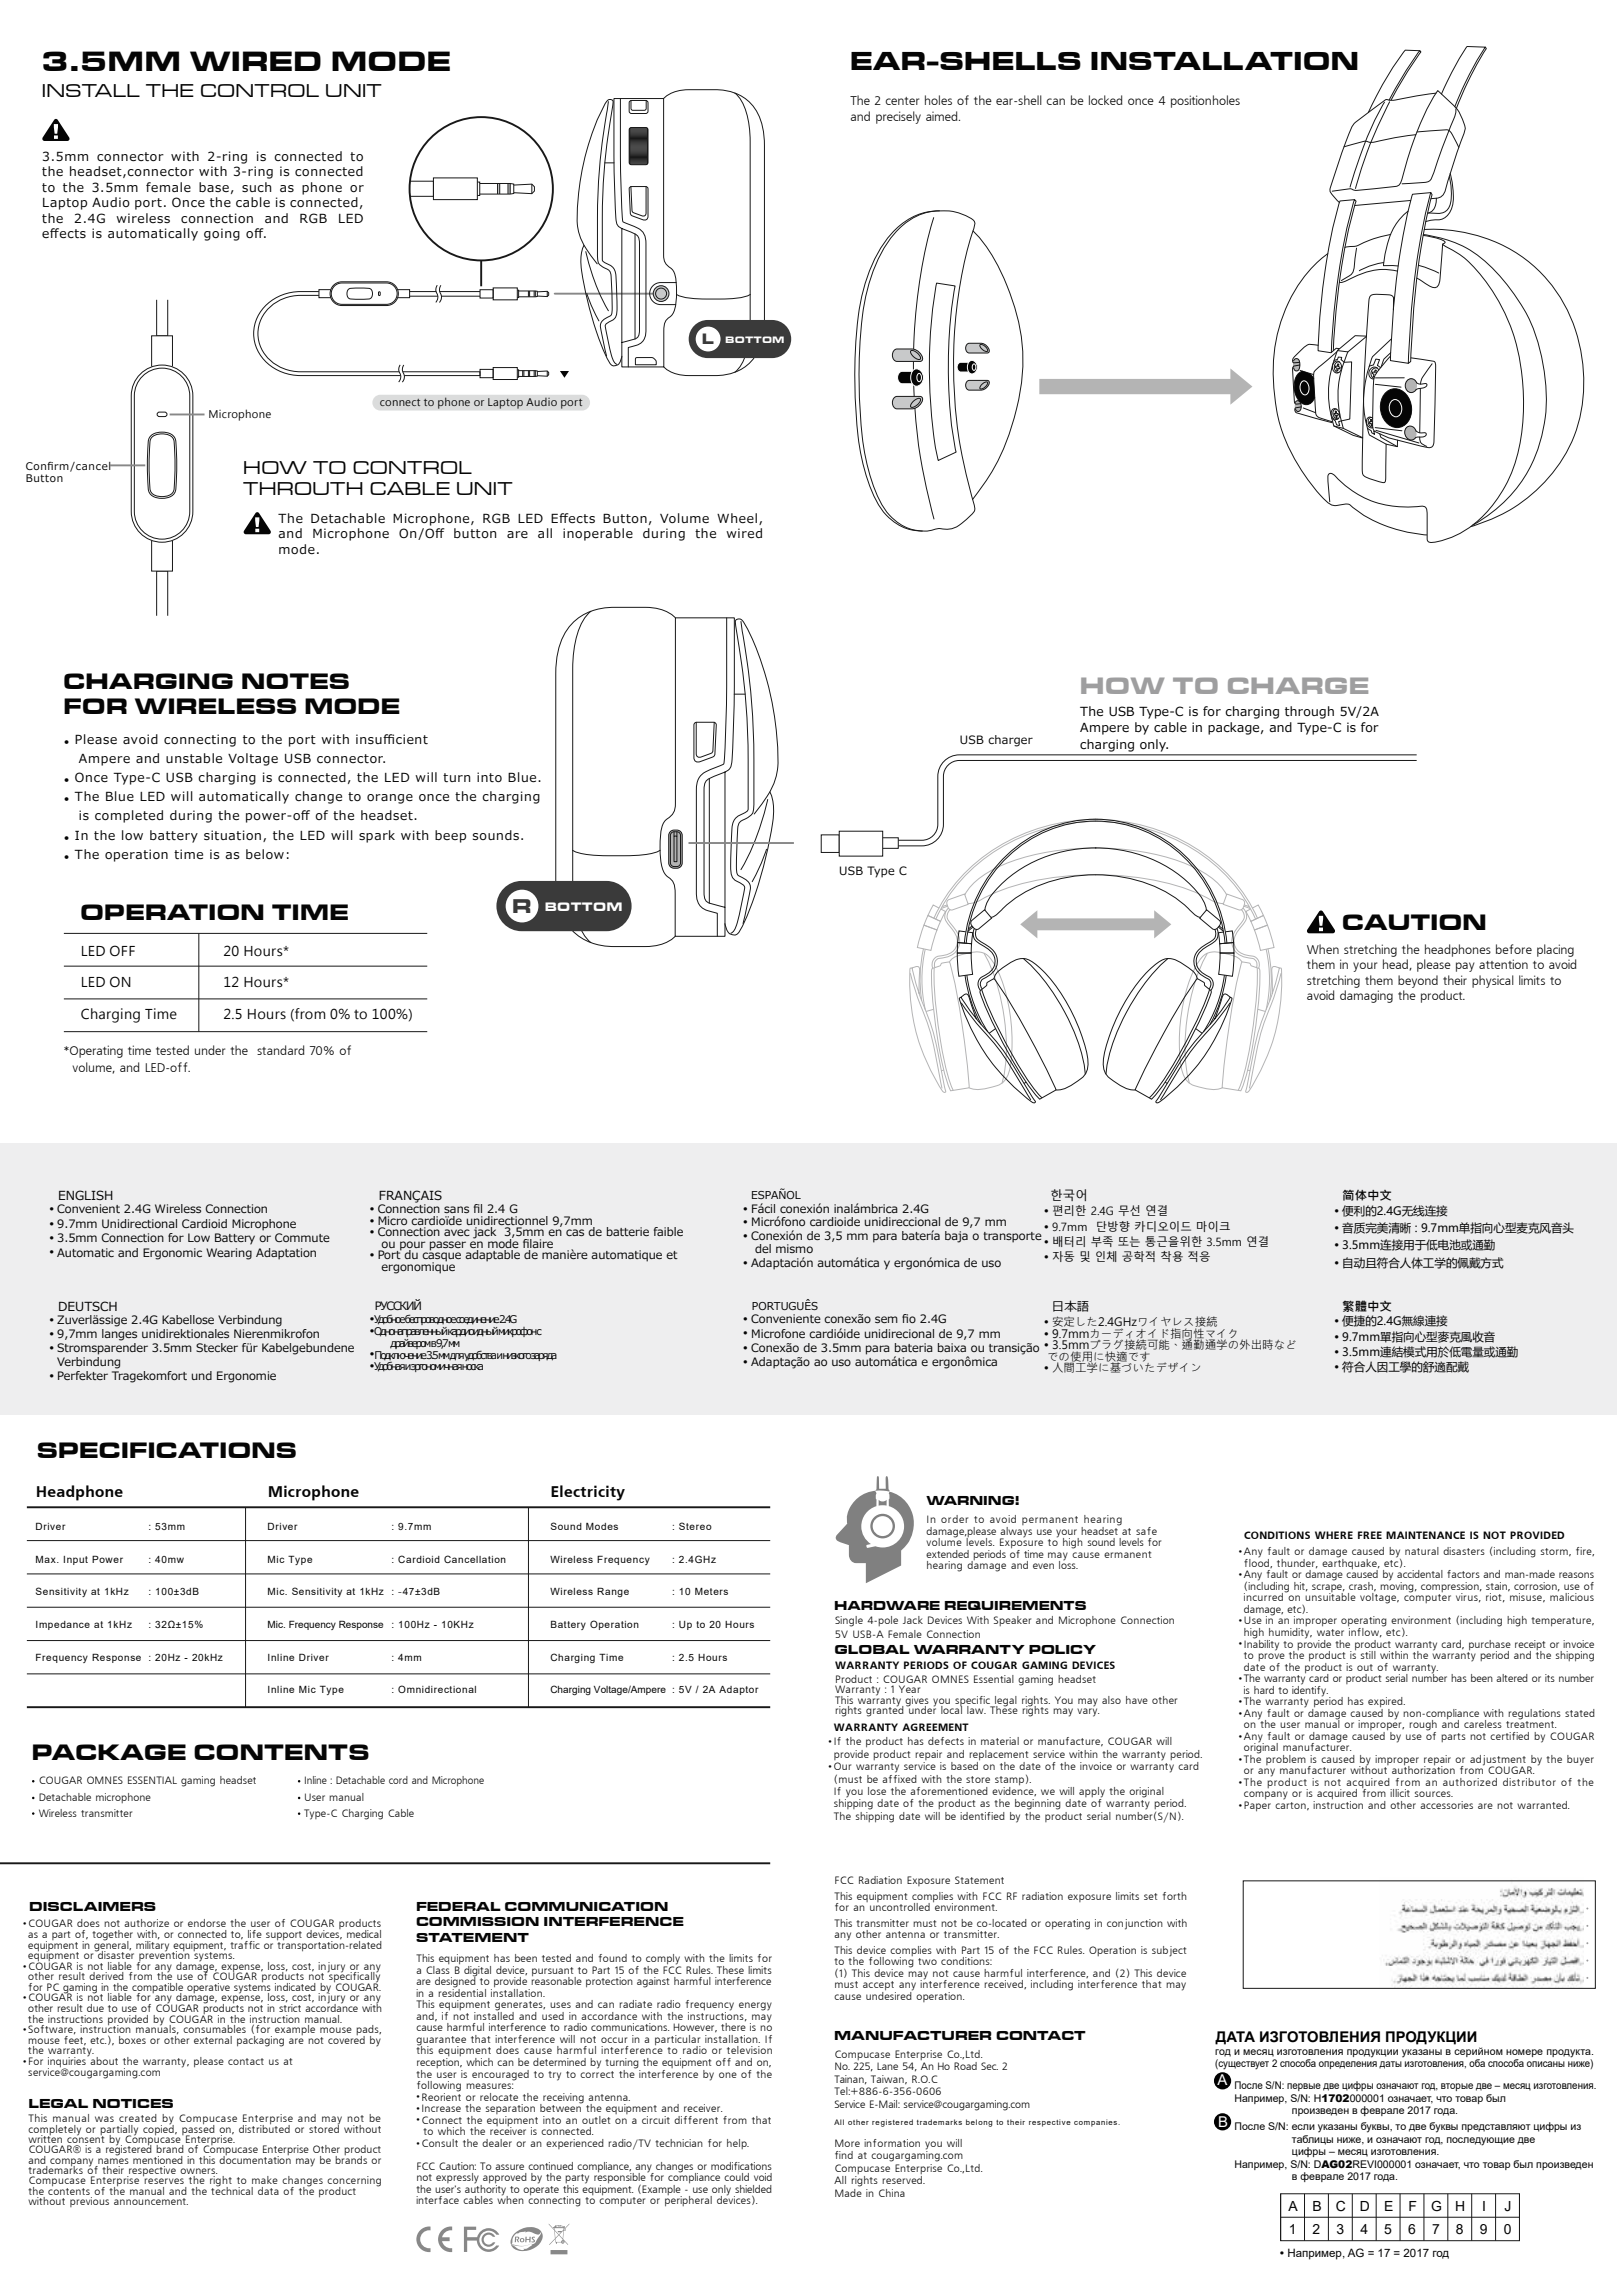 The width and height of the screenshot is (1617, 2287). I want to click on More, so click(847, 2143).
